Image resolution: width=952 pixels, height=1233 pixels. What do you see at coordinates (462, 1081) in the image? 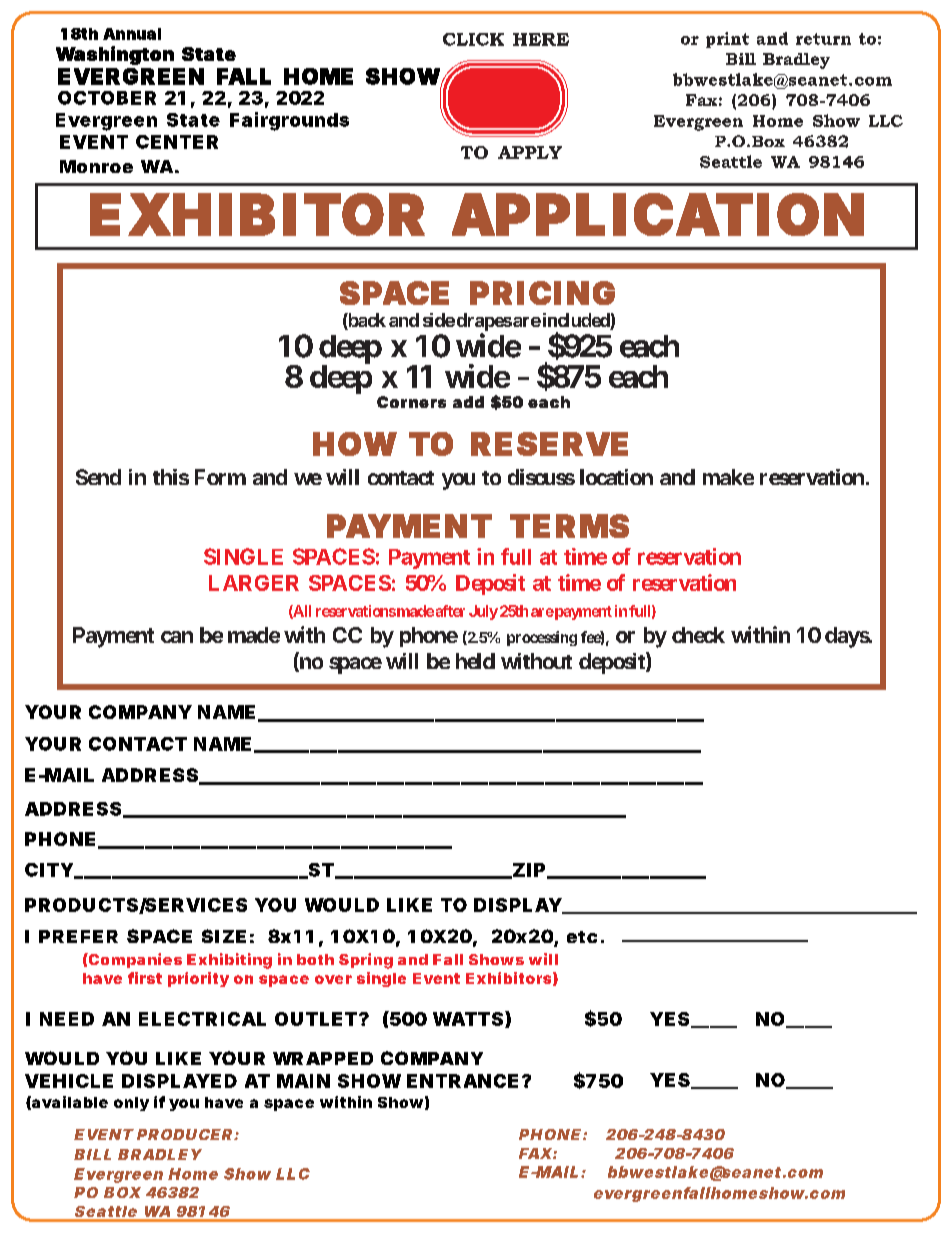
I see `ENTRANCE` at bounding box center [462, 1081].
